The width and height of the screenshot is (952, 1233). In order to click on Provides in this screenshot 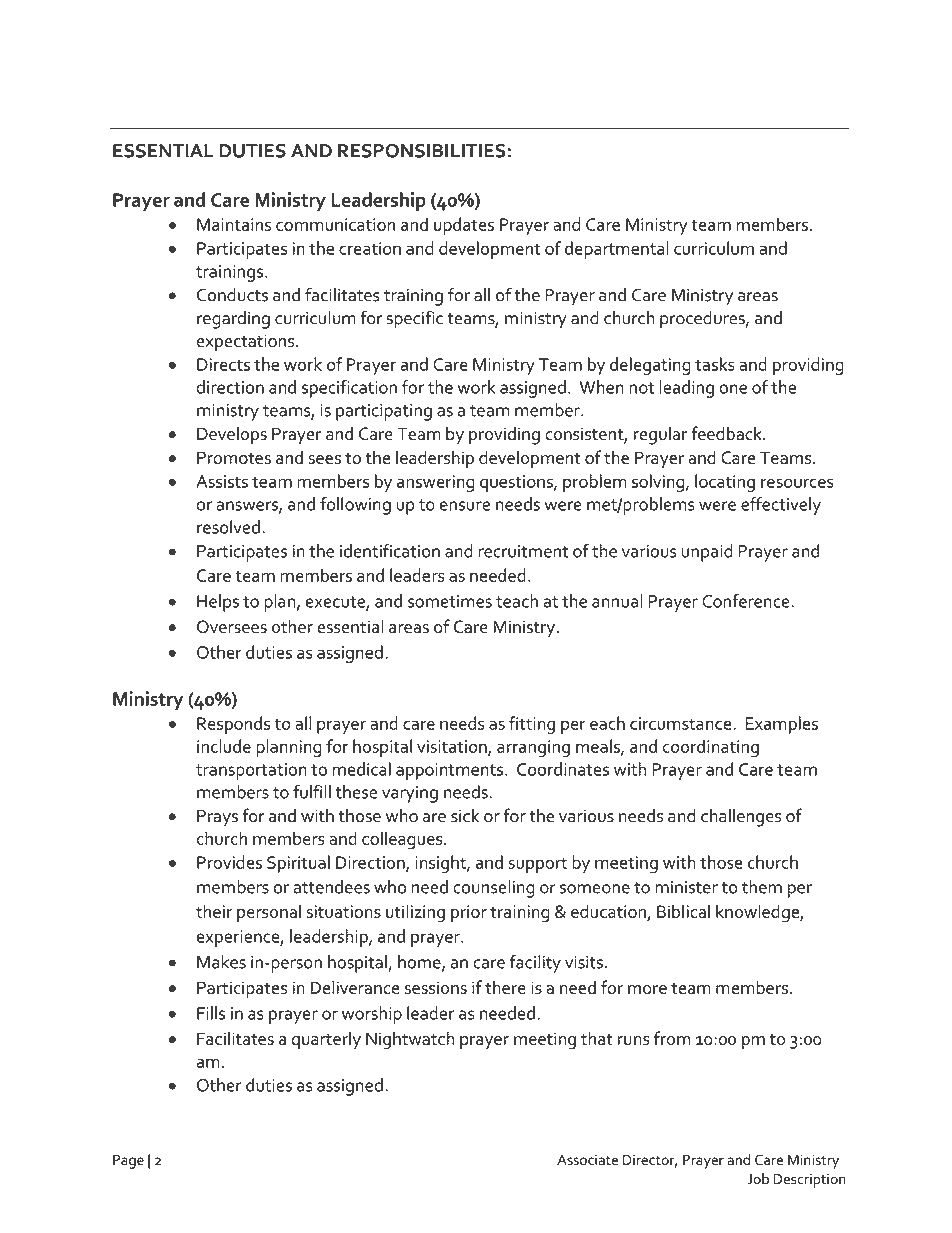, I will do `click(229, 862)`.
